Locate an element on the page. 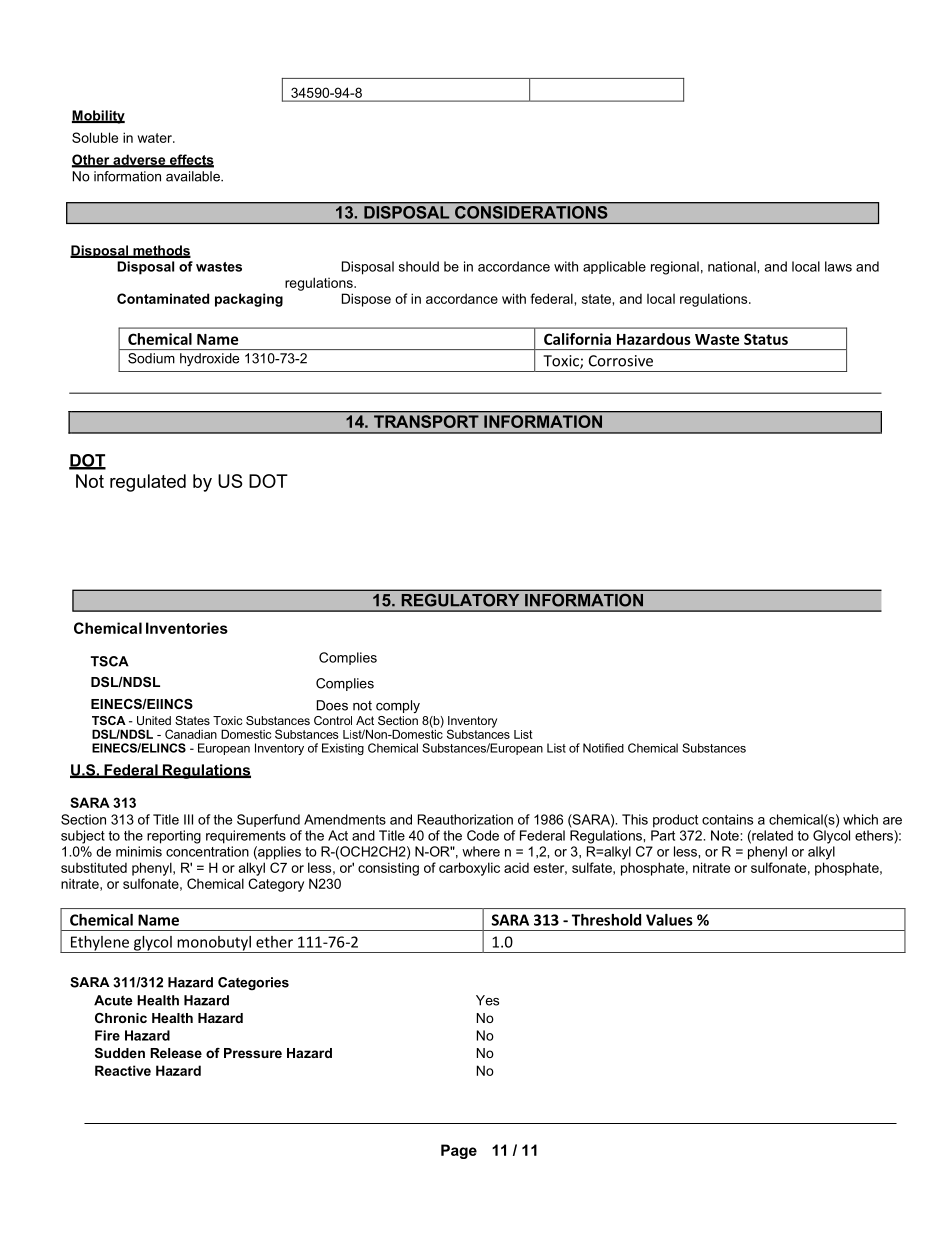  Inventories is located at coordinates (187, 628).
